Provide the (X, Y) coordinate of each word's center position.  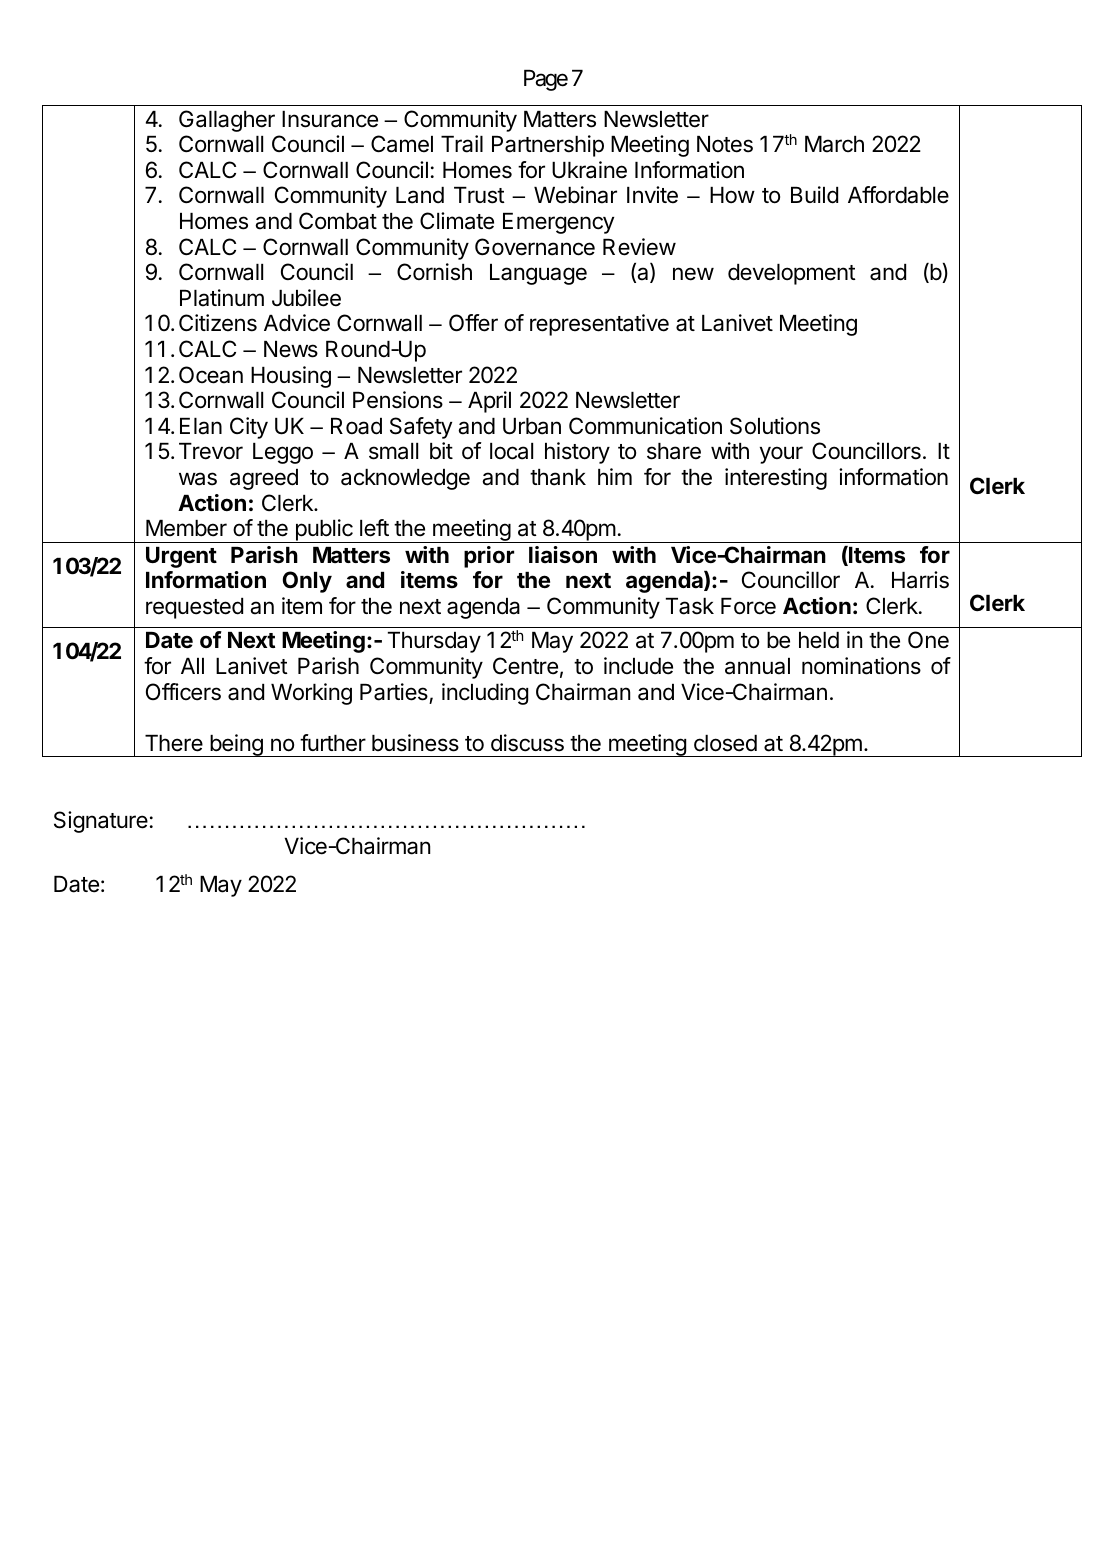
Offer (473, 323)
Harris (920, 580)
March (834, 144)
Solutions (775, 426)
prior (489, 557)
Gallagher (227, 121)
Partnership (548, 146)
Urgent (181, 557)
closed (725, 743)
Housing (291, 377)
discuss (527, 743)
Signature (101, 822)
